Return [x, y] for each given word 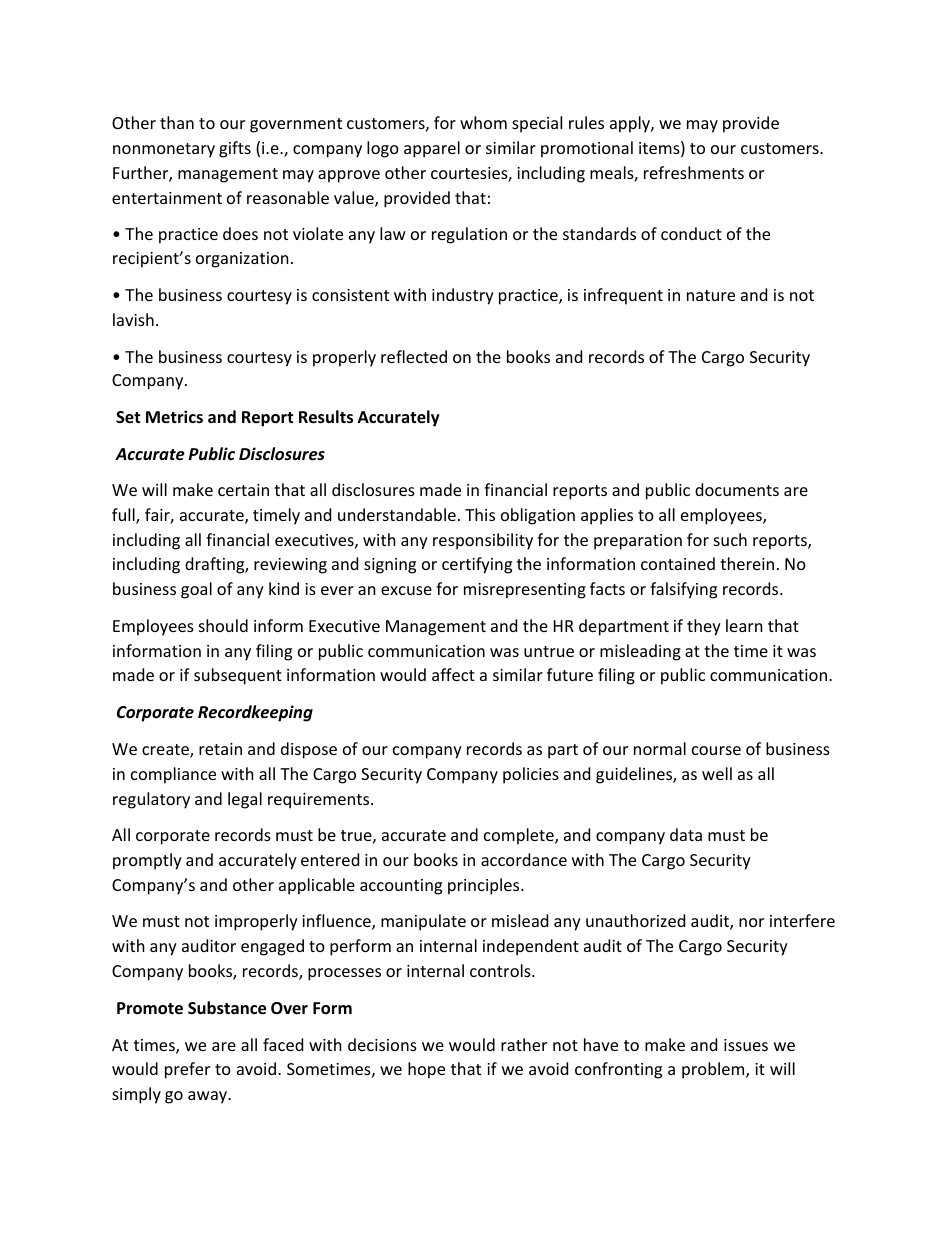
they [704, 627]
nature [711, 295]
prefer [187, 1070]
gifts [235, 149]
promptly [147, 861]
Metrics [174, 416]
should [223, 625]
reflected [414, 356]
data [686, 834]
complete [520, 836]
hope [426, 1070]
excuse [406, 590]
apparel [432, 149]
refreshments [694, 172]
